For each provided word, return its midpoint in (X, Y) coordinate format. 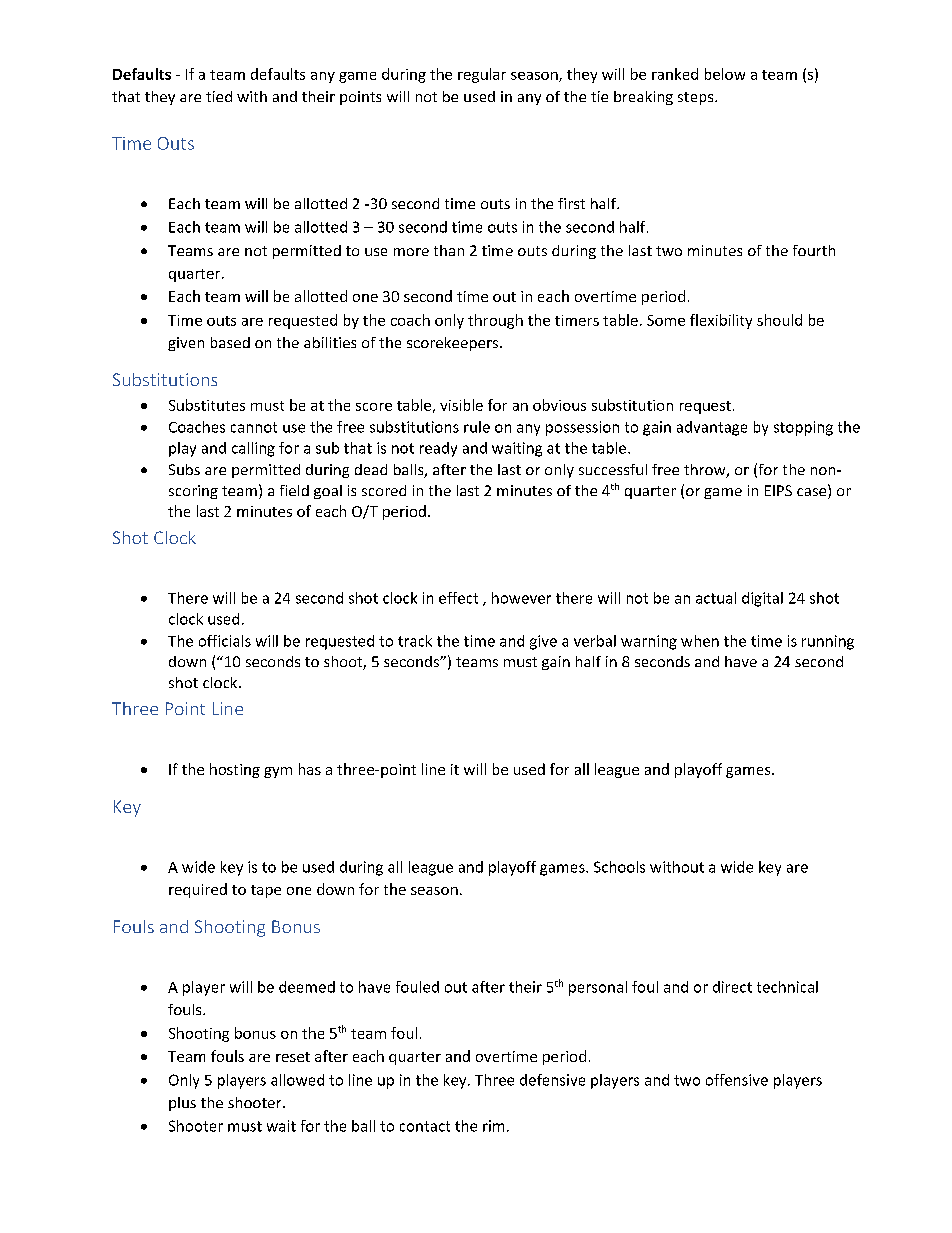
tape (266, 891)
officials (225, 641)
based (230, 342)
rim (493, 1126)
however (521, 598)
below (725, 74)
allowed (297, 1080)
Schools (619, 867)
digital (762, 599)
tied (219, 96)
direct (732, 987)
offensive (737, 1080)
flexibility (721, 321)
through (495, 321)
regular (482, 75)
